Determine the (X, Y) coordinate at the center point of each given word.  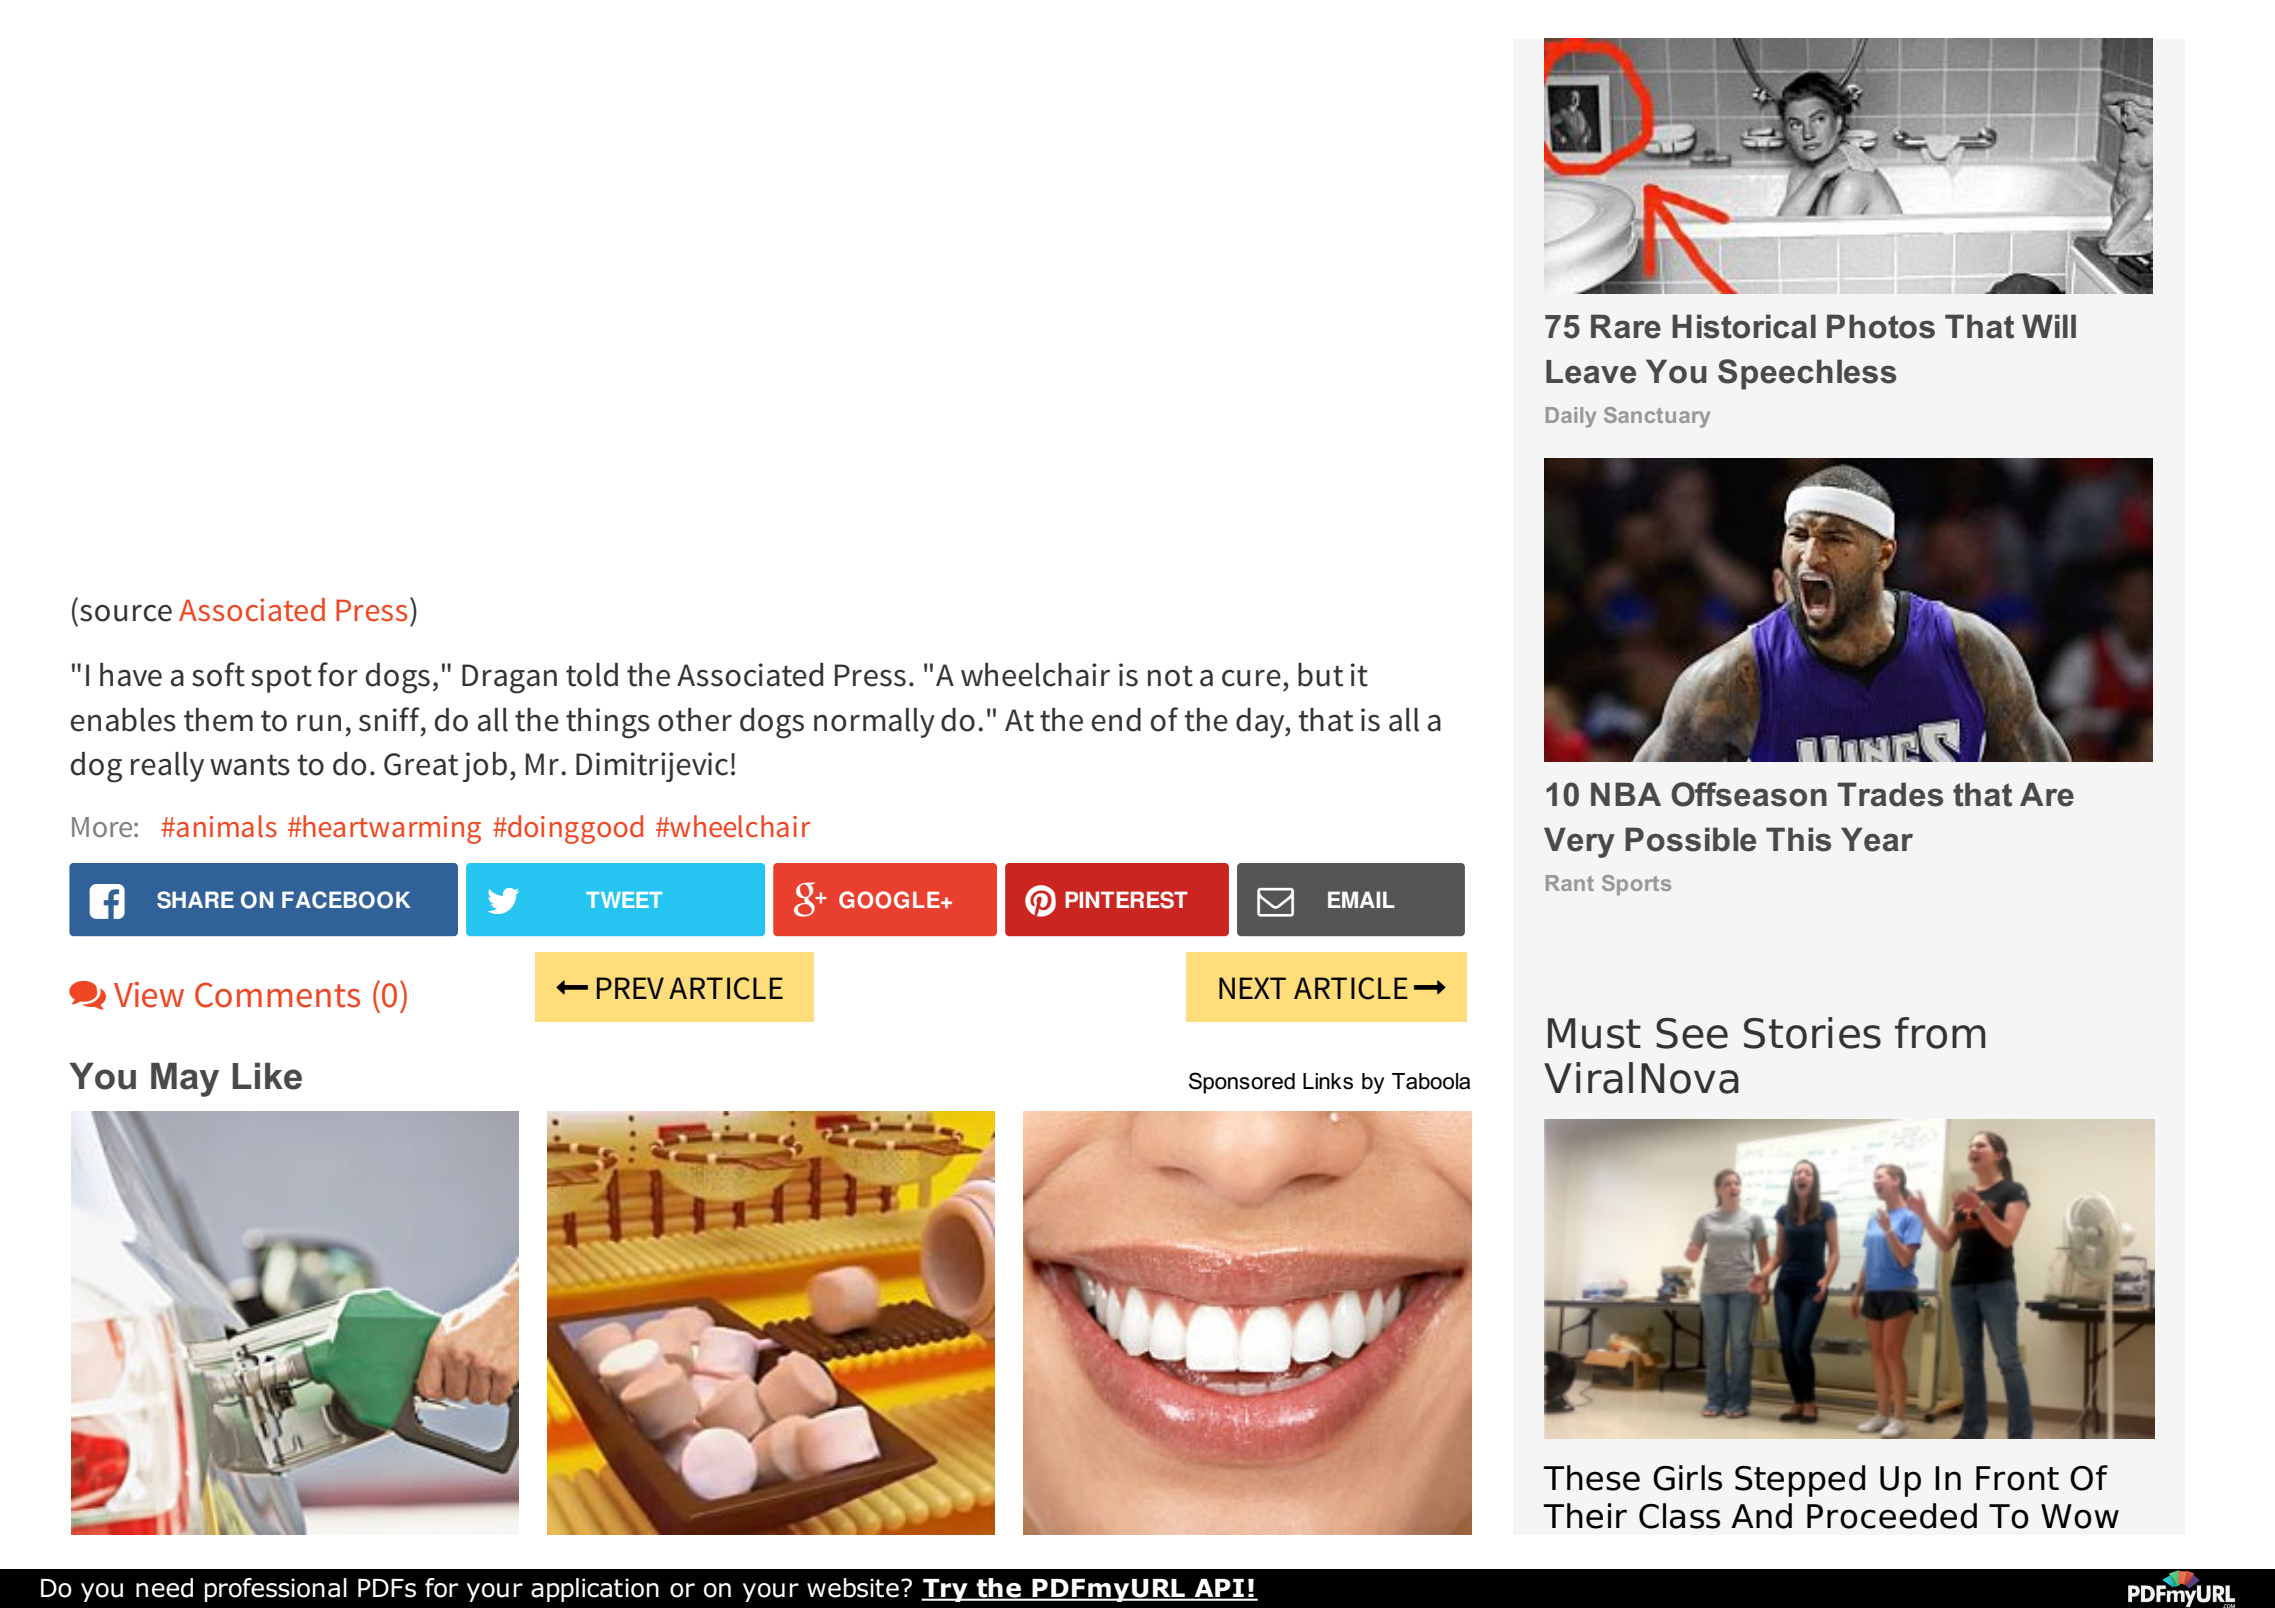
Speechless (1807, 374)
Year (1877, 839)
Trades (1890, 794)
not (1170, 676)
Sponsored (1242, 1083)
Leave (1591, 372)
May (185, 1080)
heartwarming (392, 829)
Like (267, 1076)
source (126, 613)
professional (275, 1590)
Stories (1812, 1033)
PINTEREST (1126, 900)
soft (218, 674)
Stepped (1800, 1481)
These (1591, 1478)
